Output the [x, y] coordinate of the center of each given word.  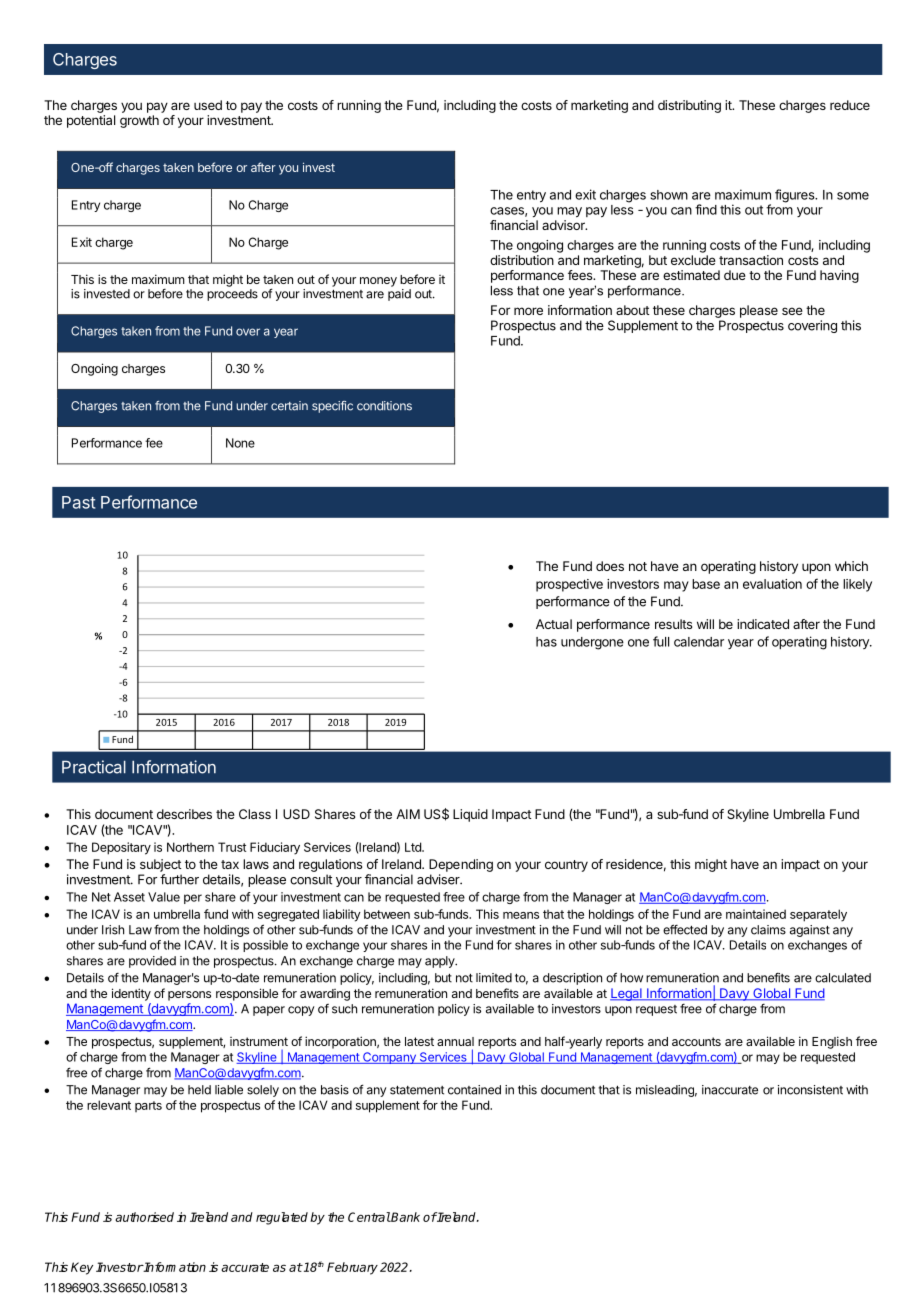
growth [139, 121]
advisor [564, 225]
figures [796, 196]
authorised [144, 1217]
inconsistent [810, 1090]
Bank [405, 1217]
